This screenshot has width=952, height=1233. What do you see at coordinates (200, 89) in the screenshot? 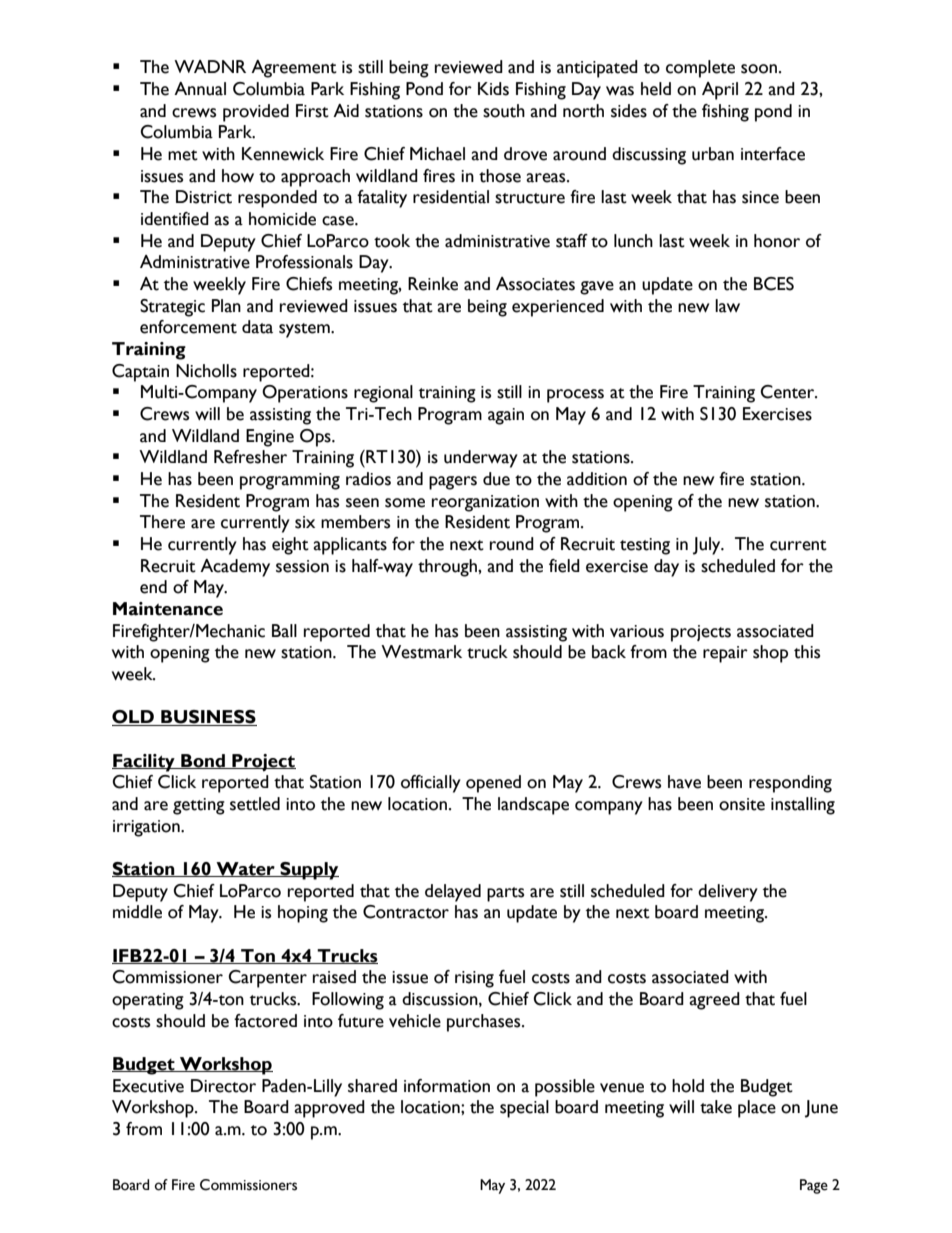
I see `Annual` at bounding box center [200, 89].
